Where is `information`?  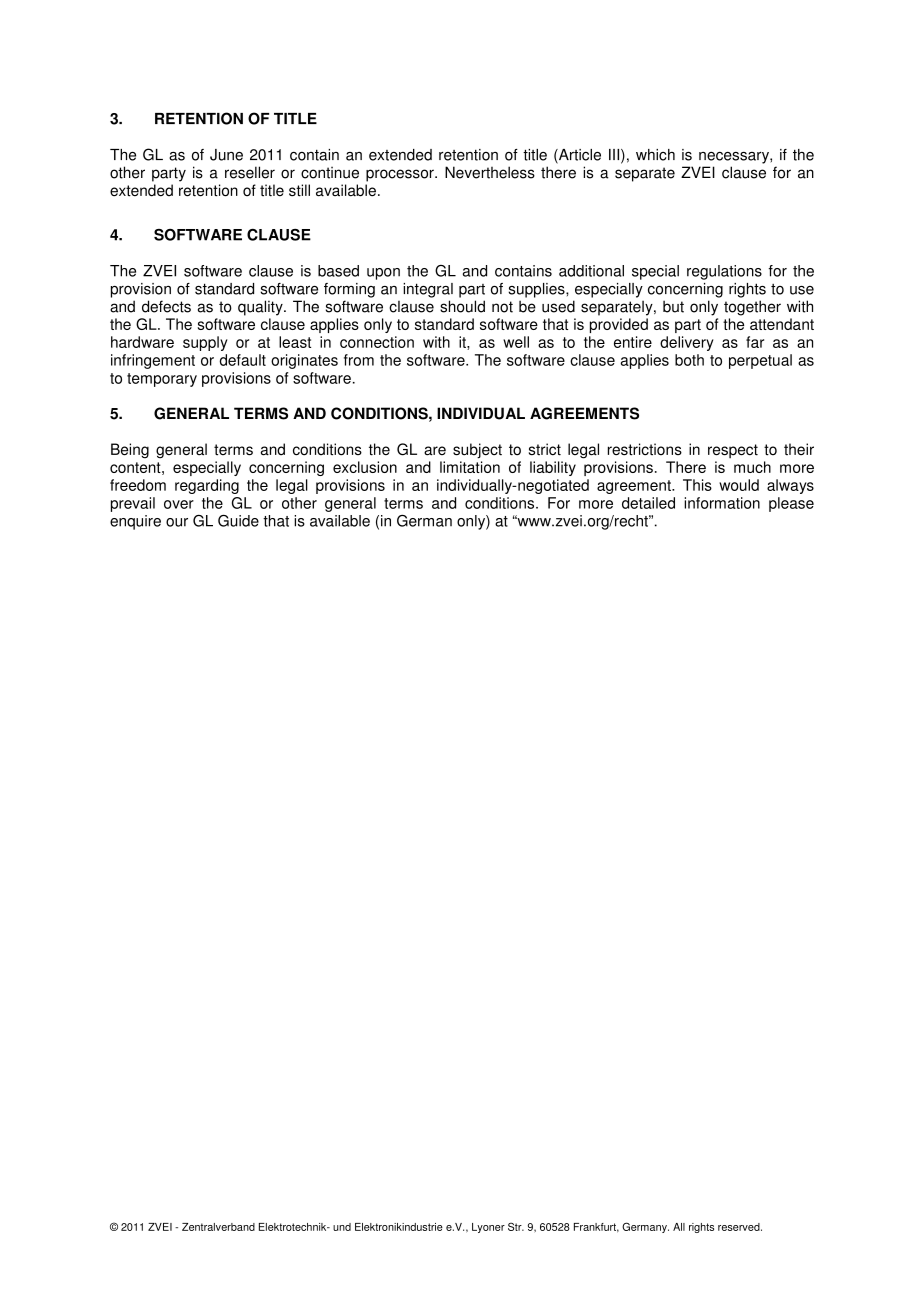 information is located at coordinates (722, 503).
